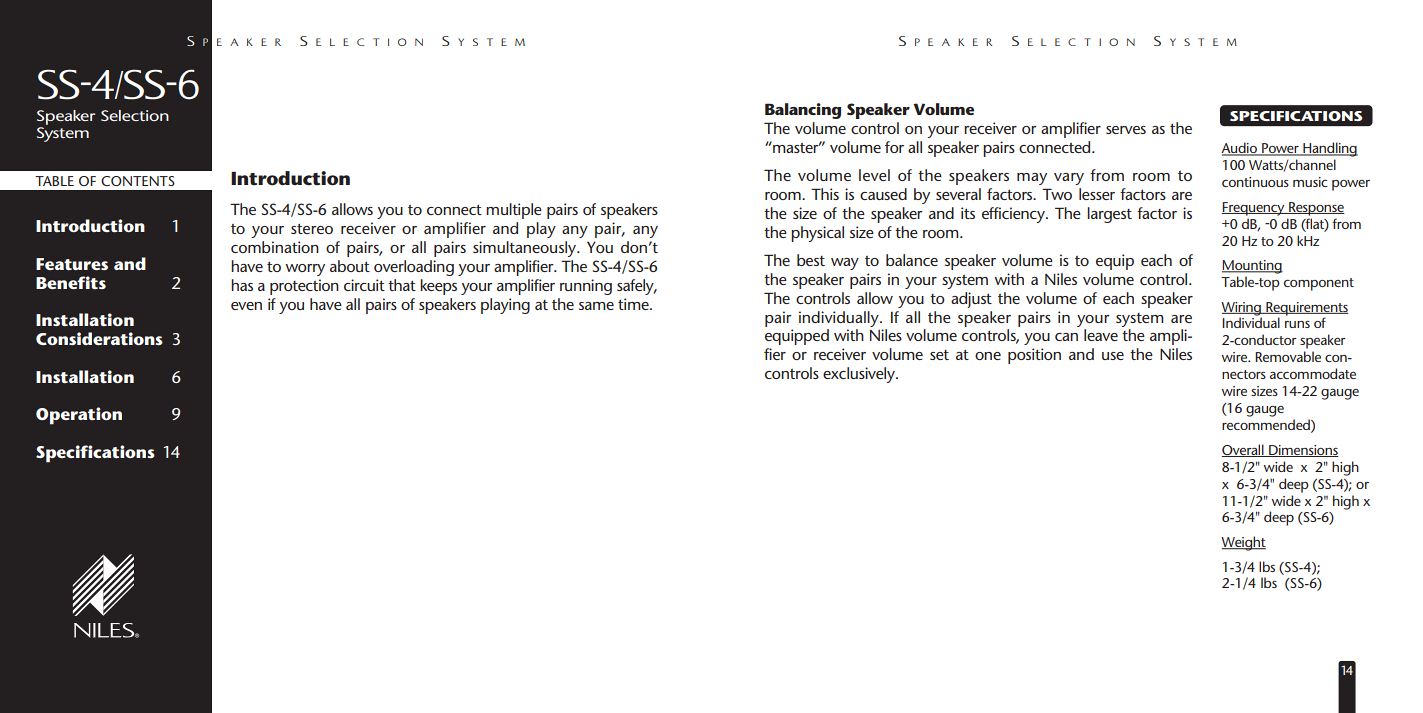  What do you see at coordinates (1244, 450) in the document?
I see `Overall` at bounding box center [1244, 450].
